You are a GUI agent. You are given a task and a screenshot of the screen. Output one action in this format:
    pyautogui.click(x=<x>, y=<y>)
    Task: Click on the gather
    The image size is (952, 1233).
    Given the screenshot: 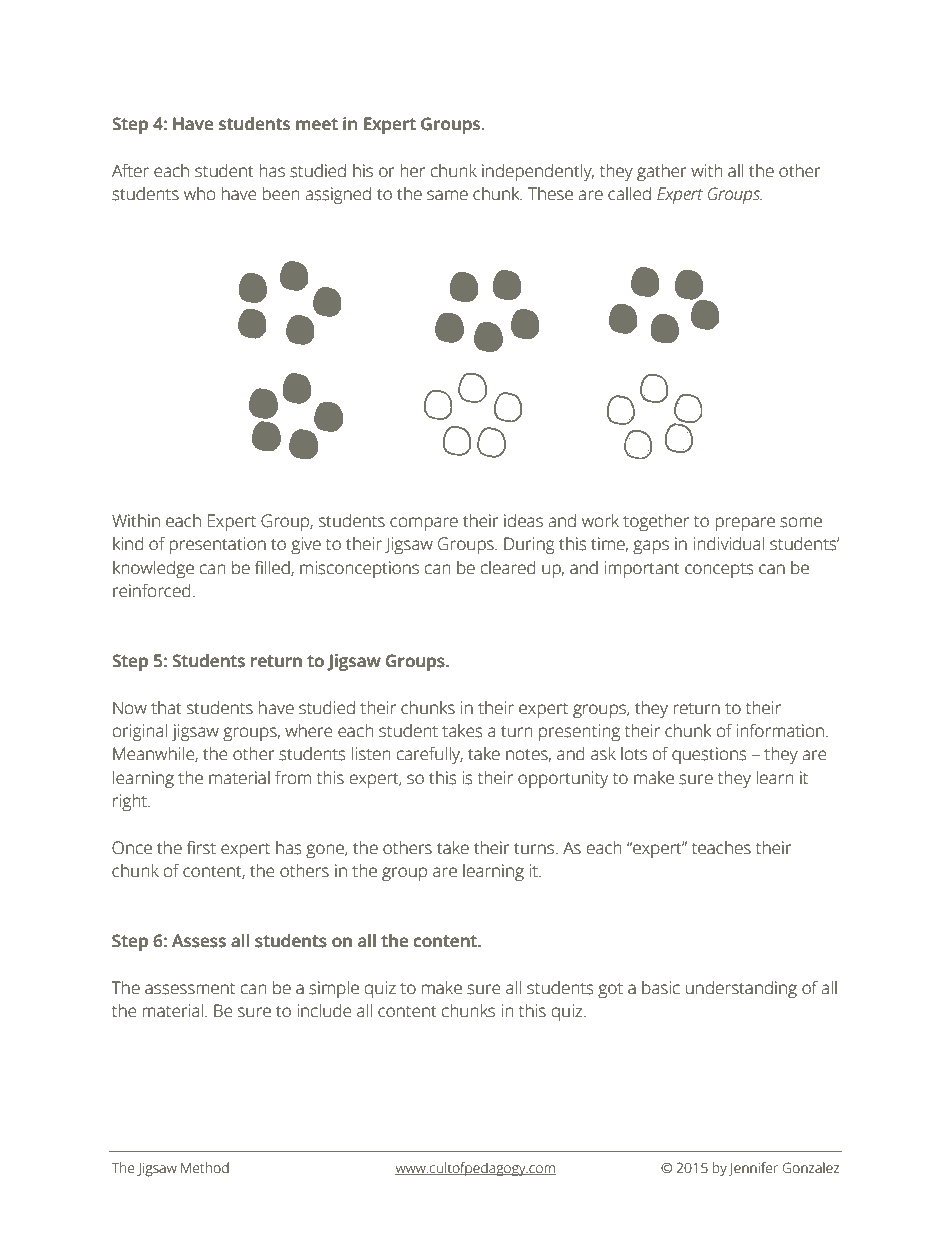 What is the action you would take?
    pyautogui.click(x=661, y=172)
